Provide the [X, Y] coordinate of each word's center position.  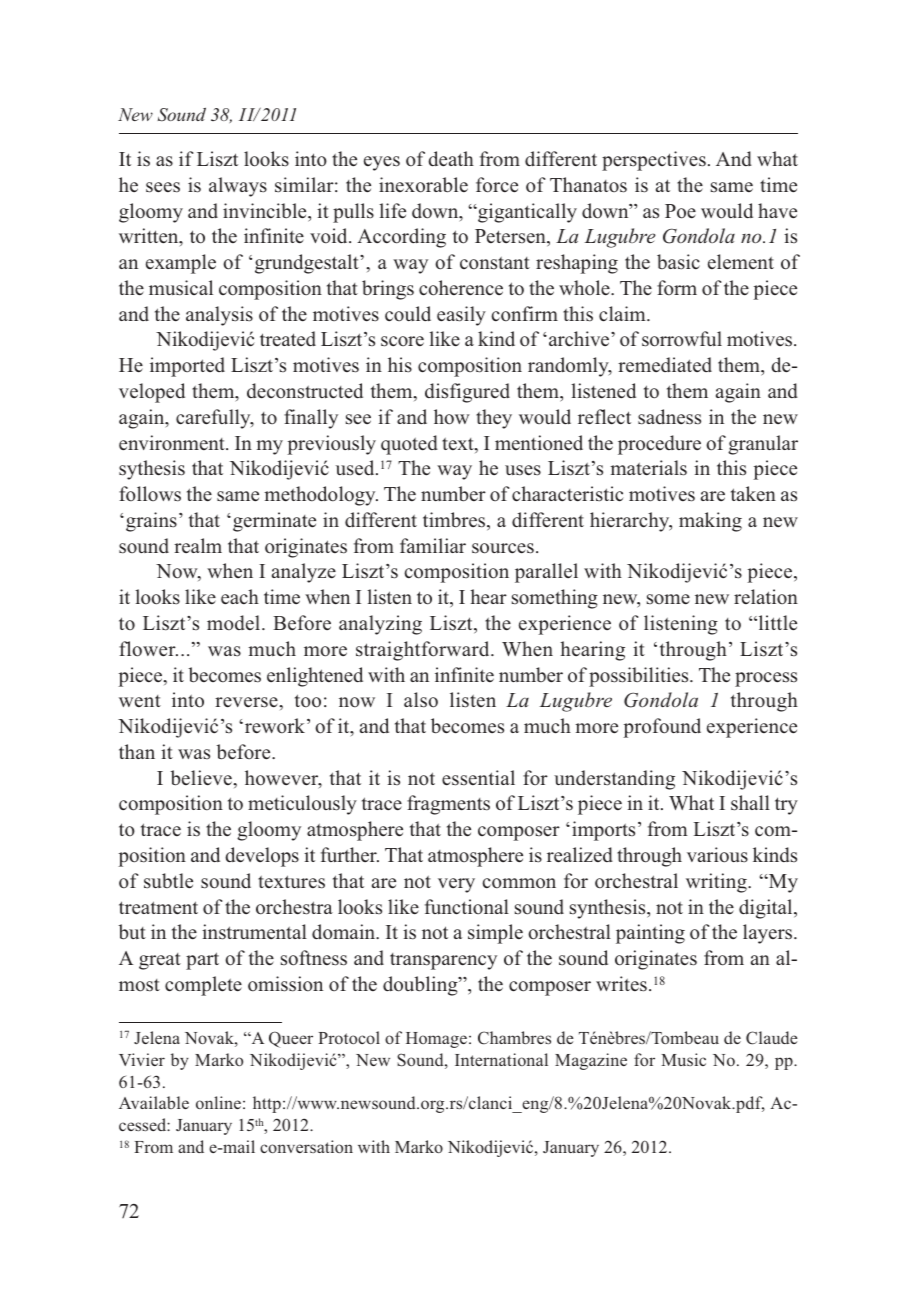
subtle [168, 881]
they [494, 419]
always [238, 187]
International [501, 1059]
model [235, 623]
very [456, 885]
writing [717, 883]
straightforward [424, 651]
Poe [680, 211]
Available [154, 1102]
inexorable [423, 185]
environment [173, 443]
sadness [669, 417]
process [766, 679]
